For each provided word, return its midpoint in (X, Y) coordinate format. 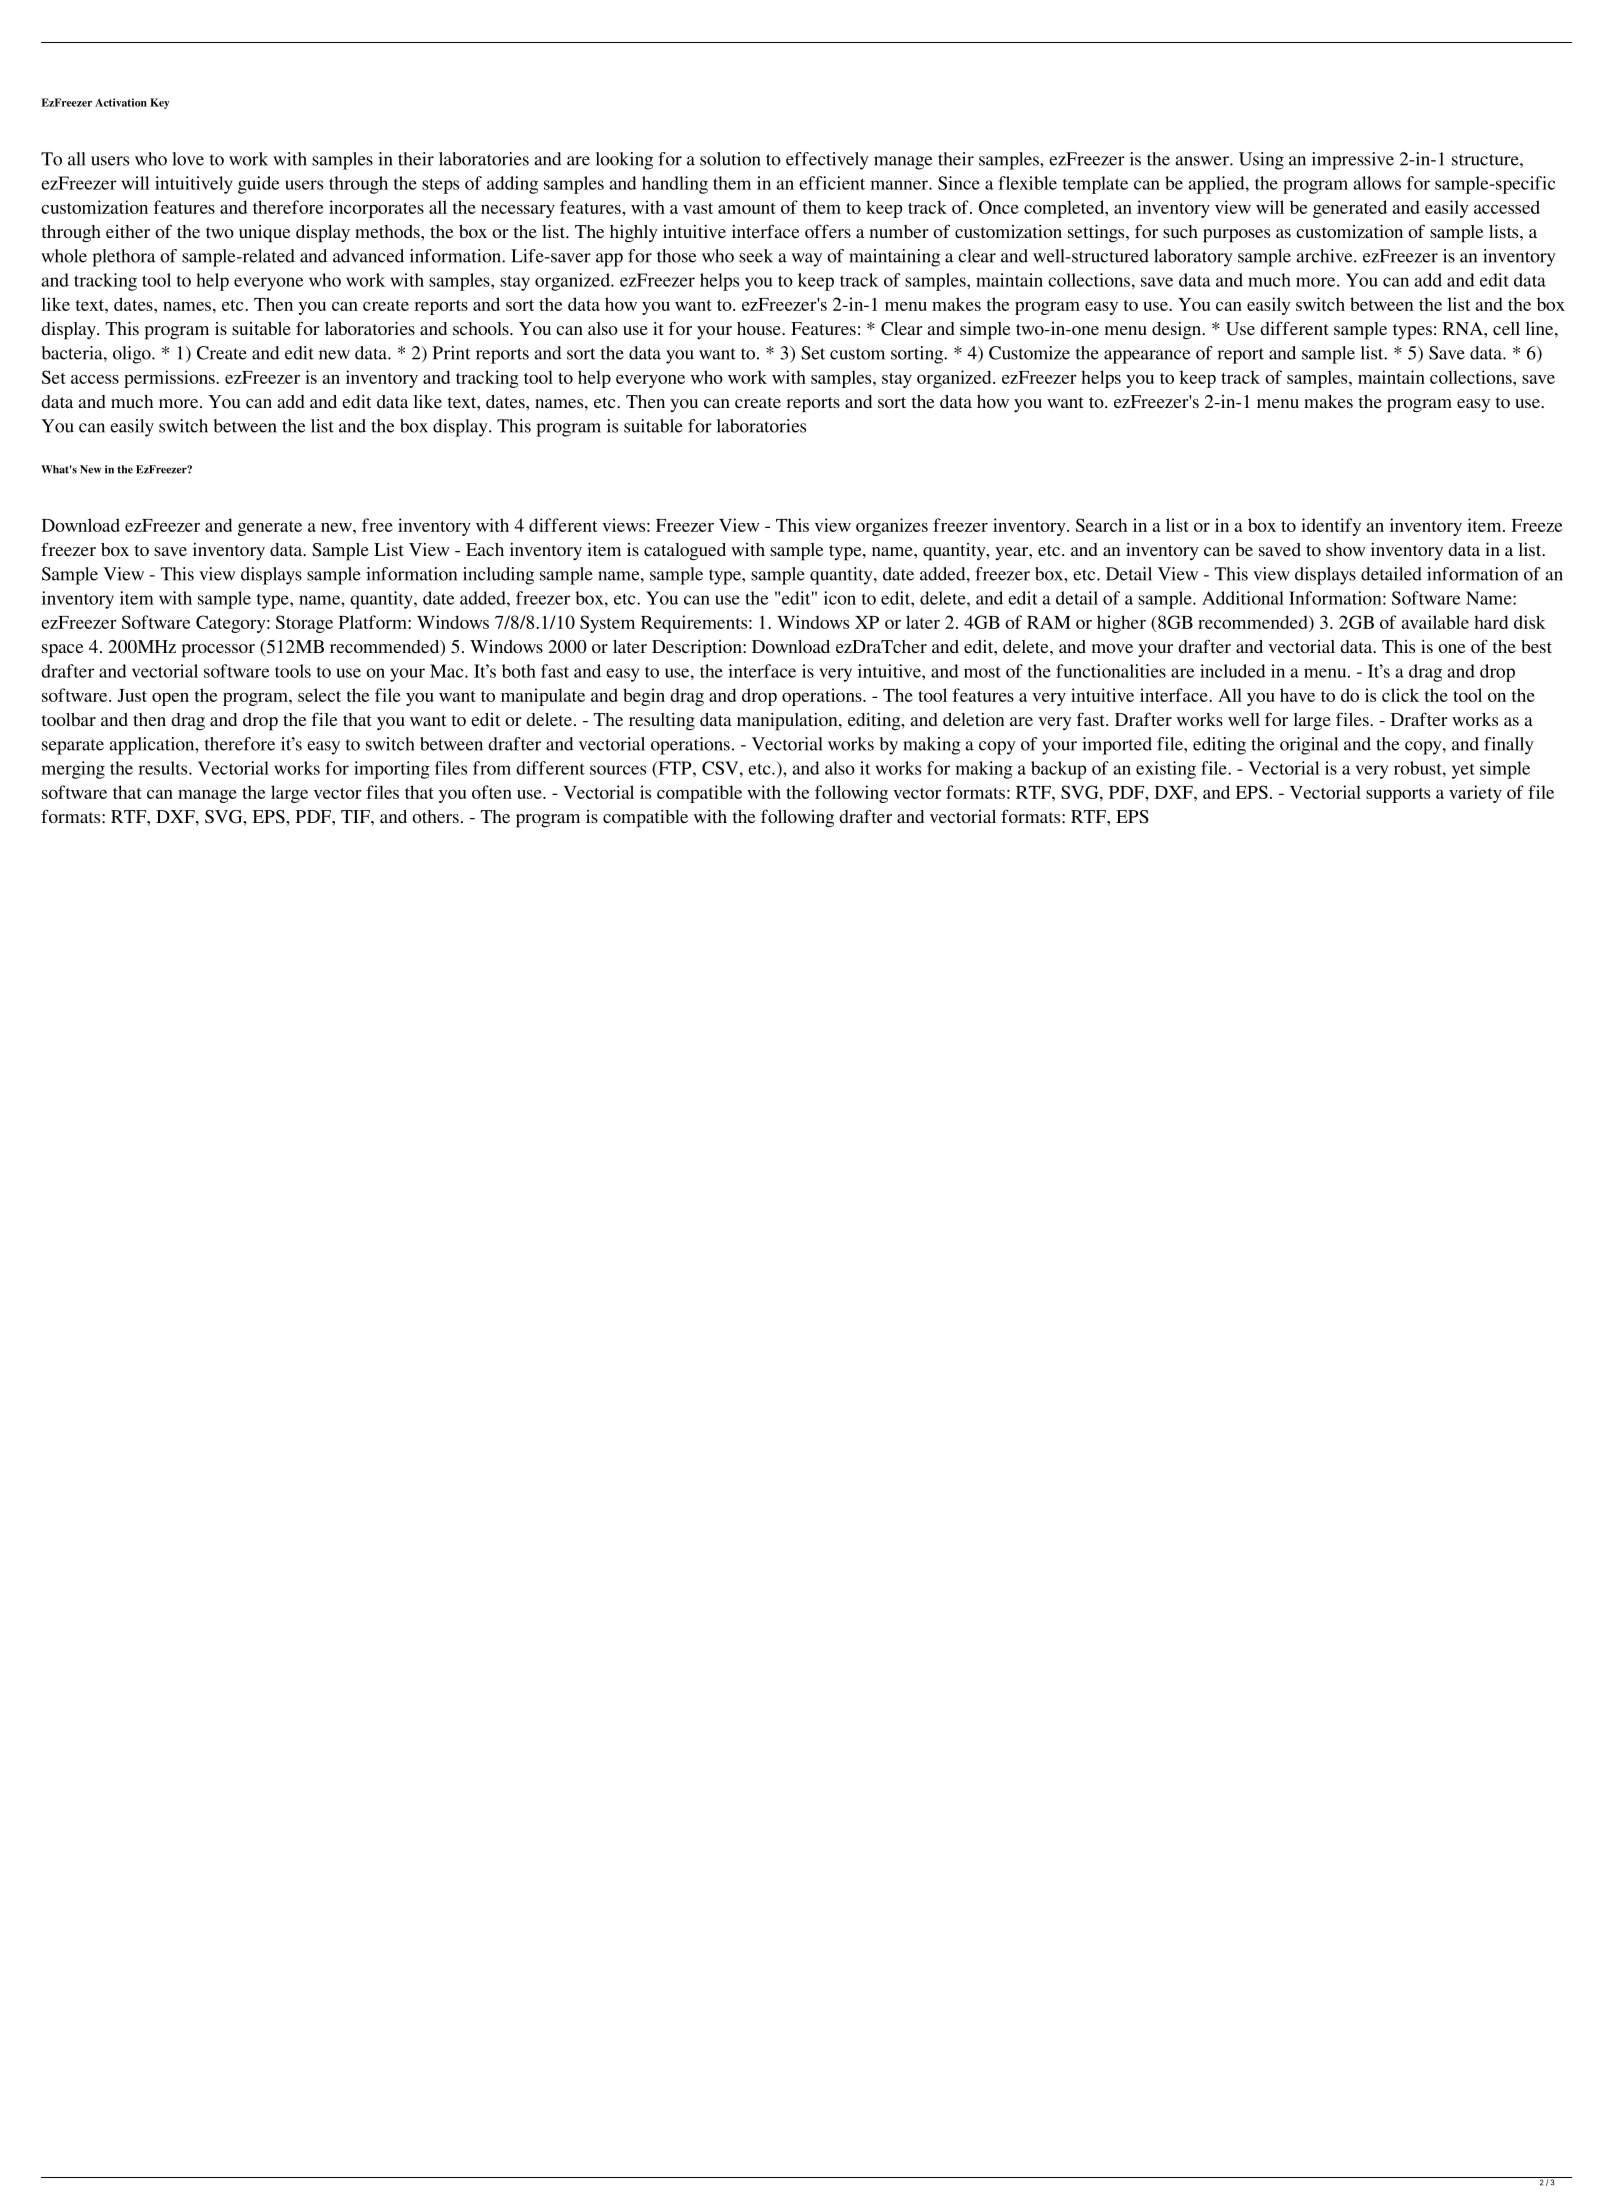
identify (1331, 527)
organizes (892, 527)
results (164, 768)
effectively (827, 161)
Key (160, 103)
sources (618, 770)
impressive (1353, 161)
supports (1398, 795)
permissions (170, 379)
